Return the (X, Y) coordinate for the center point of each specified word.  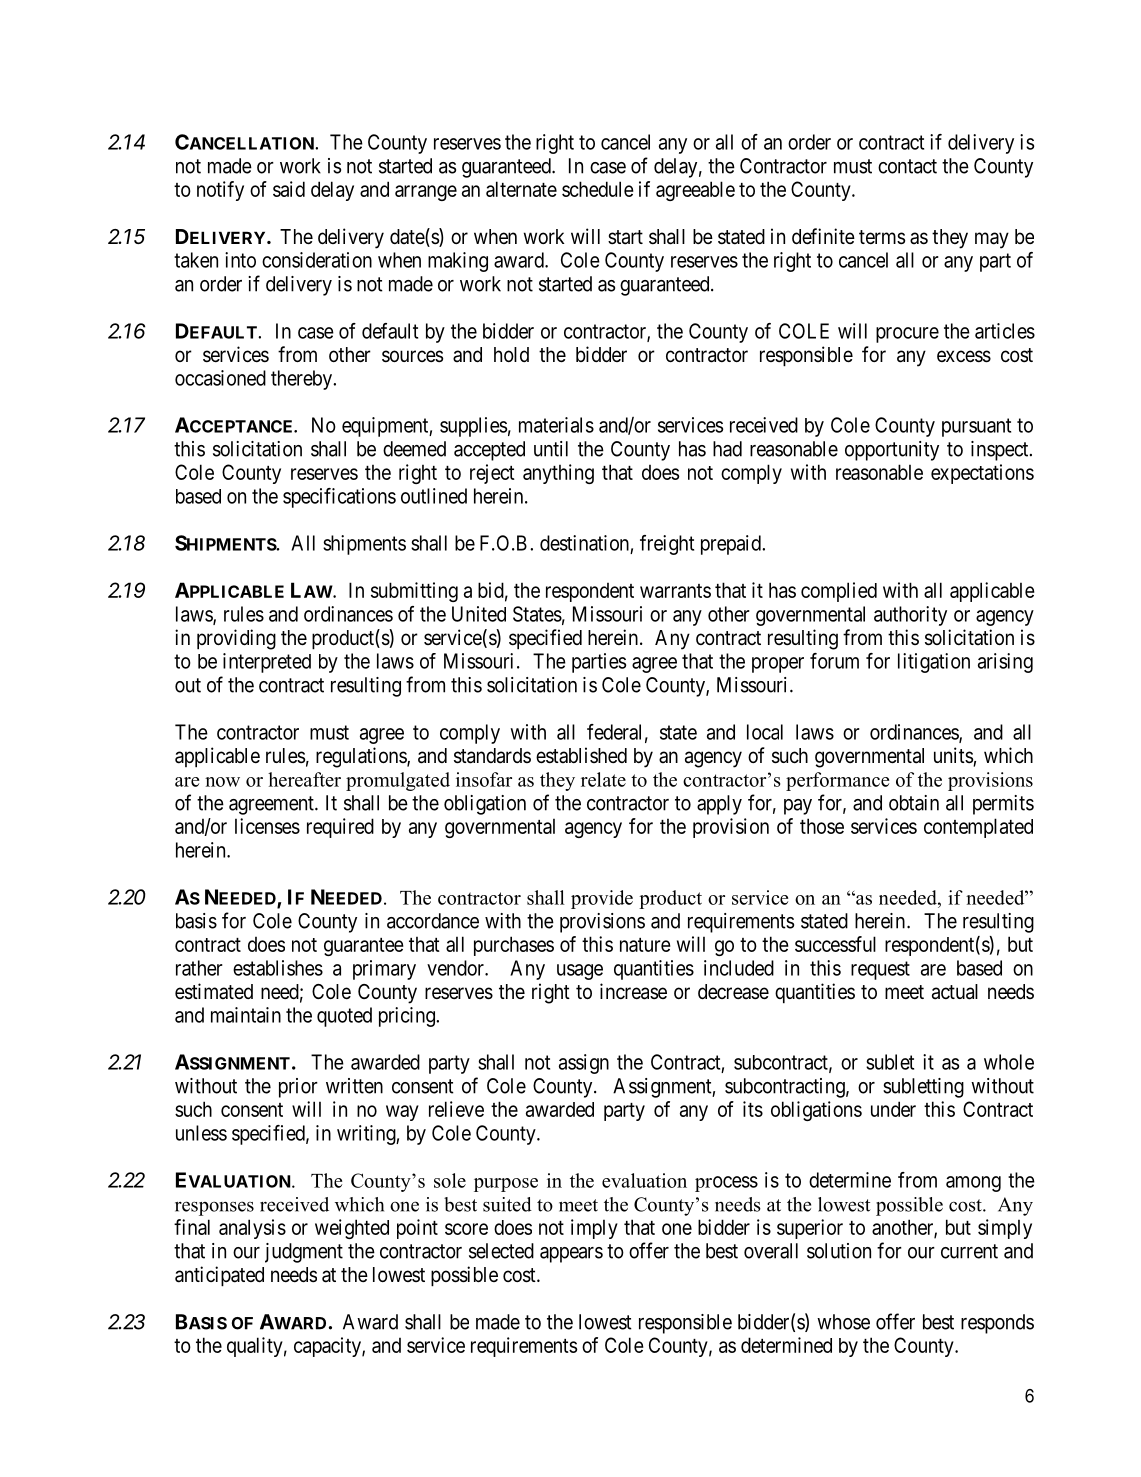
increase (633, 991)
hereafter (304, 779)
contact (907, 166)
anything (558, 474)
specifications (339, 498)
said (289, 189)
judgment (304, 1253)
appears (571, 1255)
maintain (246, 1015)
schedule (598, 189)
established (581, 755)
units (954, 756)
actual (955, 992)
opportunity (892, 451)
